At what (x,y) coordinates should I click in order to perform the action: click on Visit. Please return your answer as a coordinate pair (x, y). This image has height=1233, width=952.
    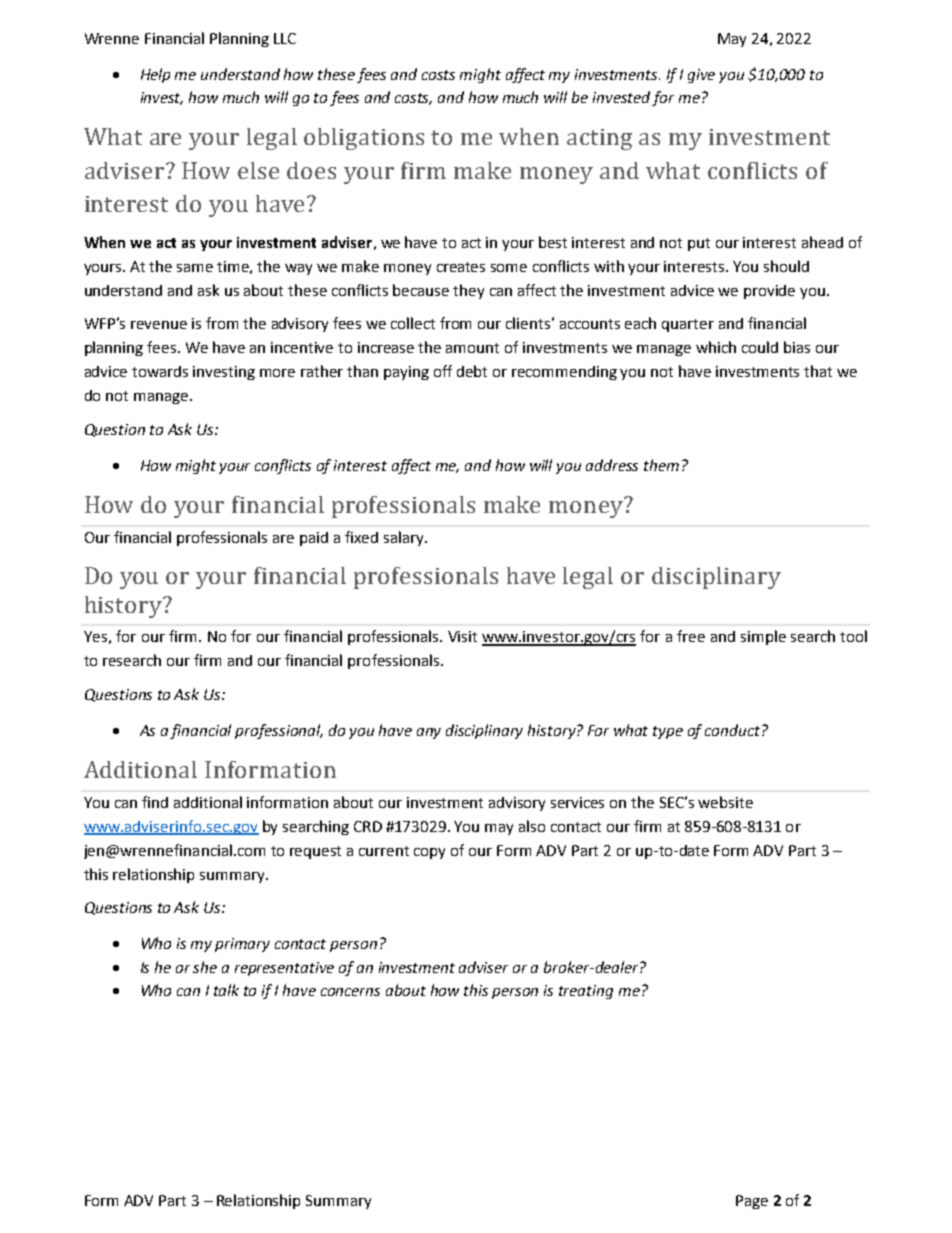
    Looking at the image, I should click on (462, 636).
